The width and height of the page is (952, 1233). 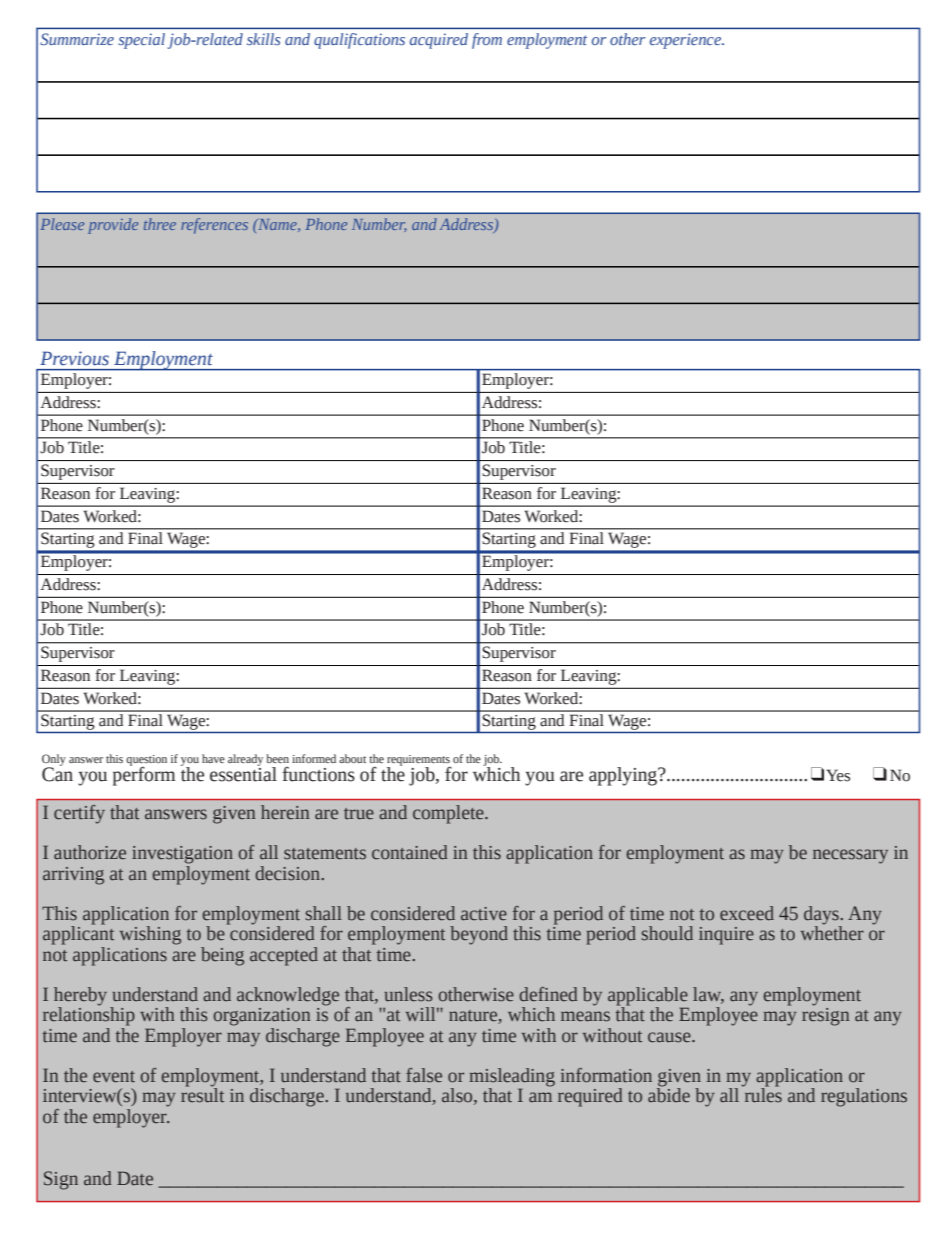 What do you see at coordinates (74, 358) in the page?
I see `Previous` at bounding box center [74, 358].
